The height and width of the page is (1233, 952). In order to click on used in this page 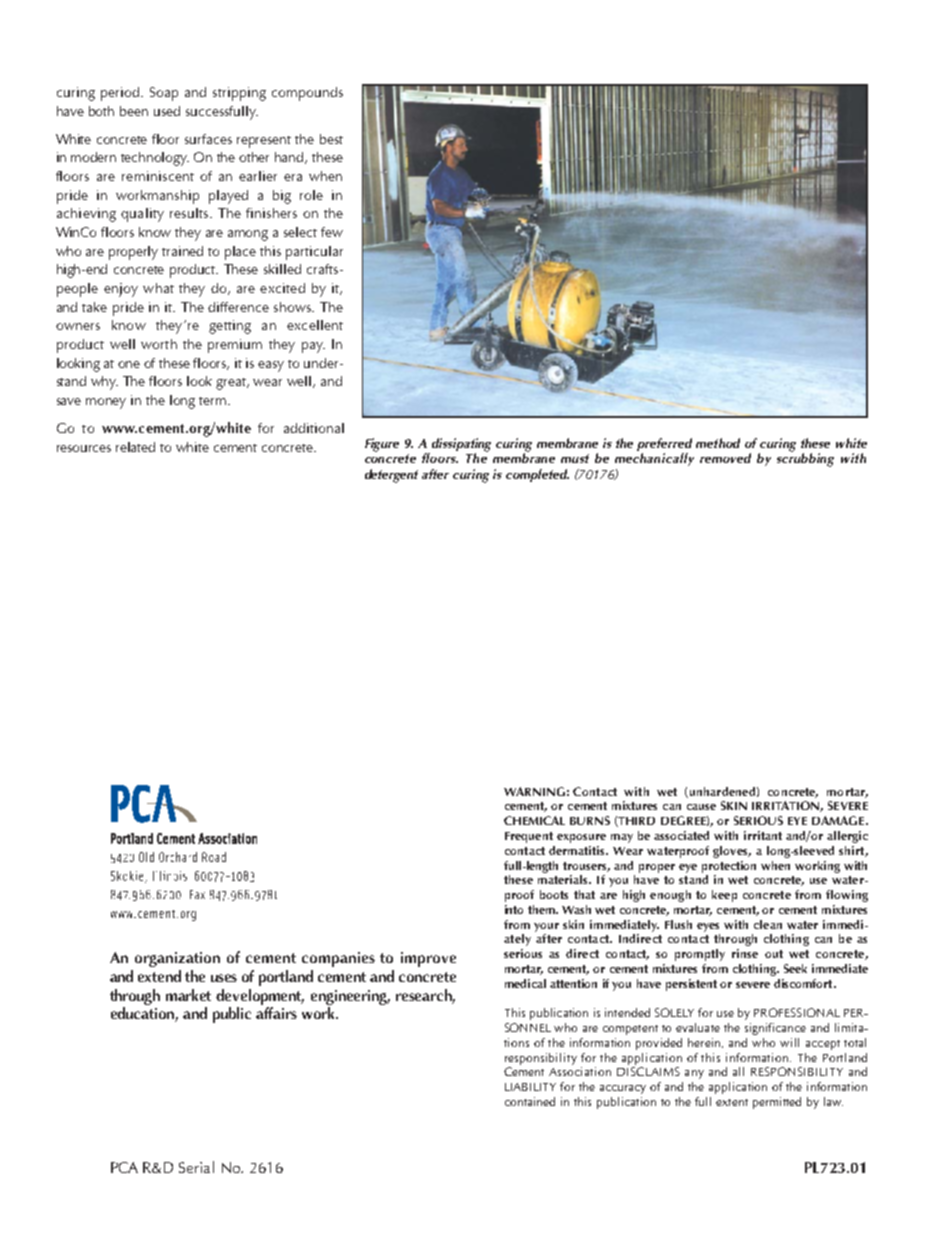, I will do `click(167, 111)`.
